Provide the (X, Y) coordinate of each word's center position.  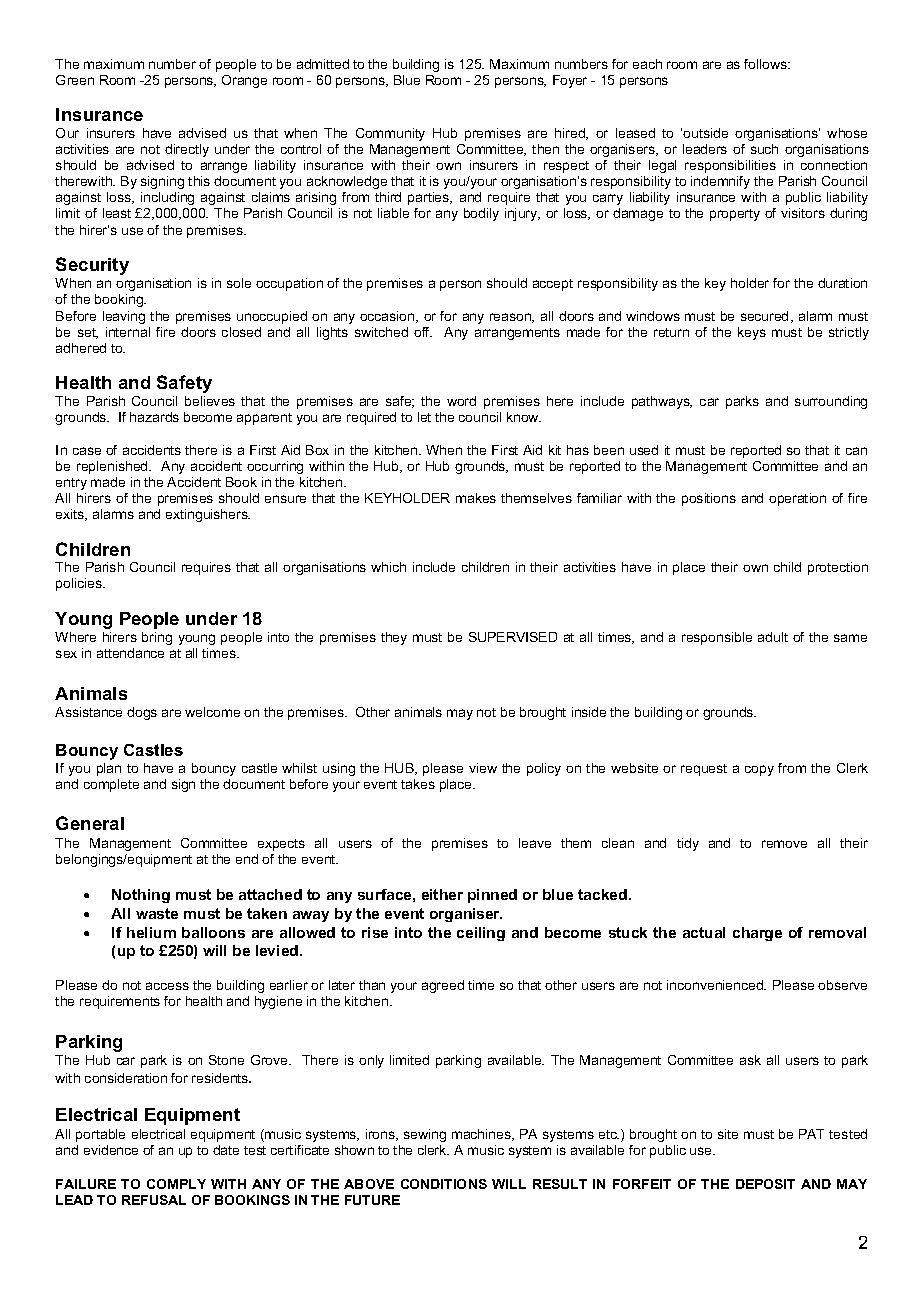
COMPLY (176, 1184)
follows (767, 64)
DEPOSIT (765, 1184)
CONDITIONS (444, 1184)
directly (187, 150)
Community (390, 134)
